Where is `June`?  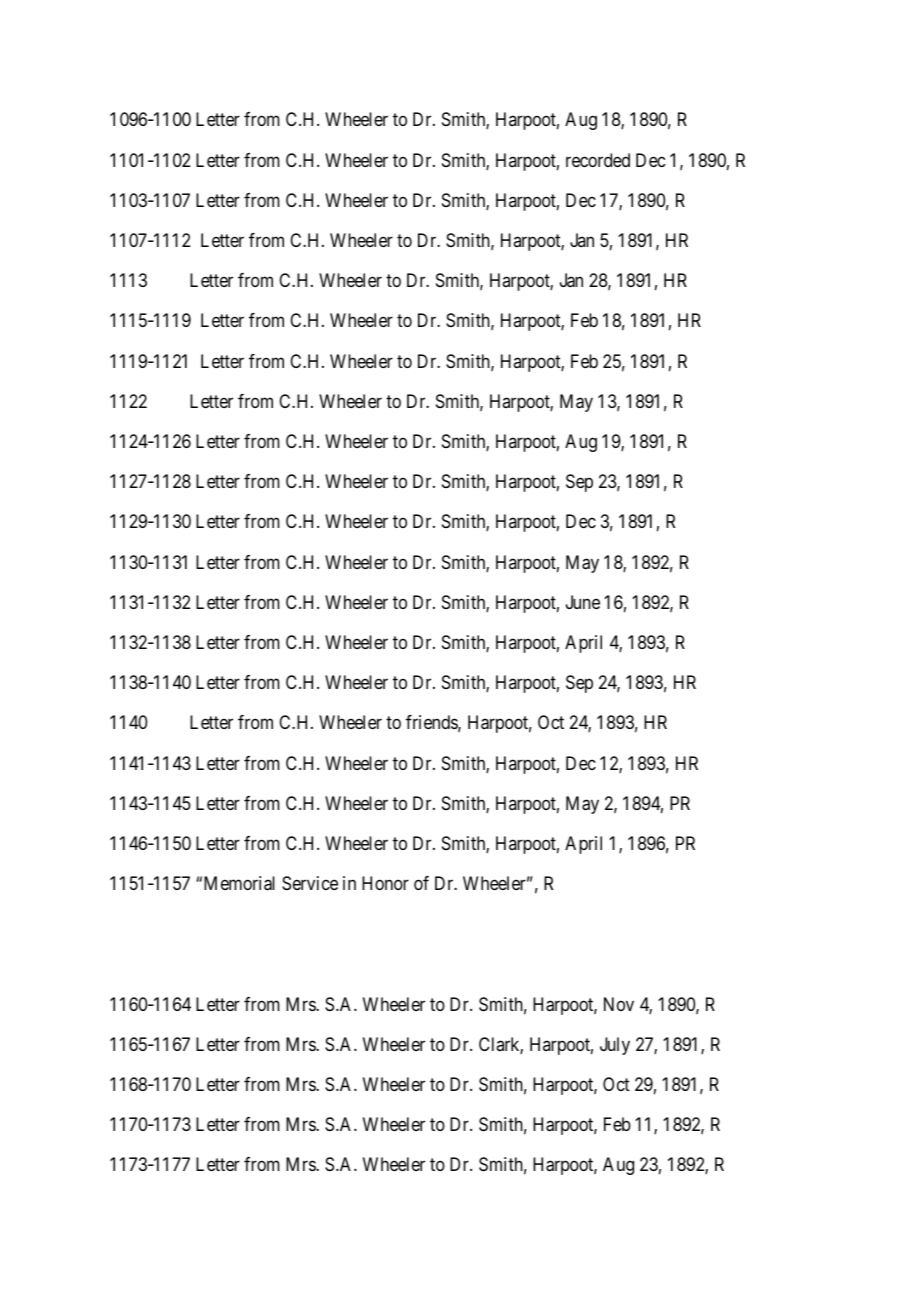
June is located at coordinates (583, 602).
